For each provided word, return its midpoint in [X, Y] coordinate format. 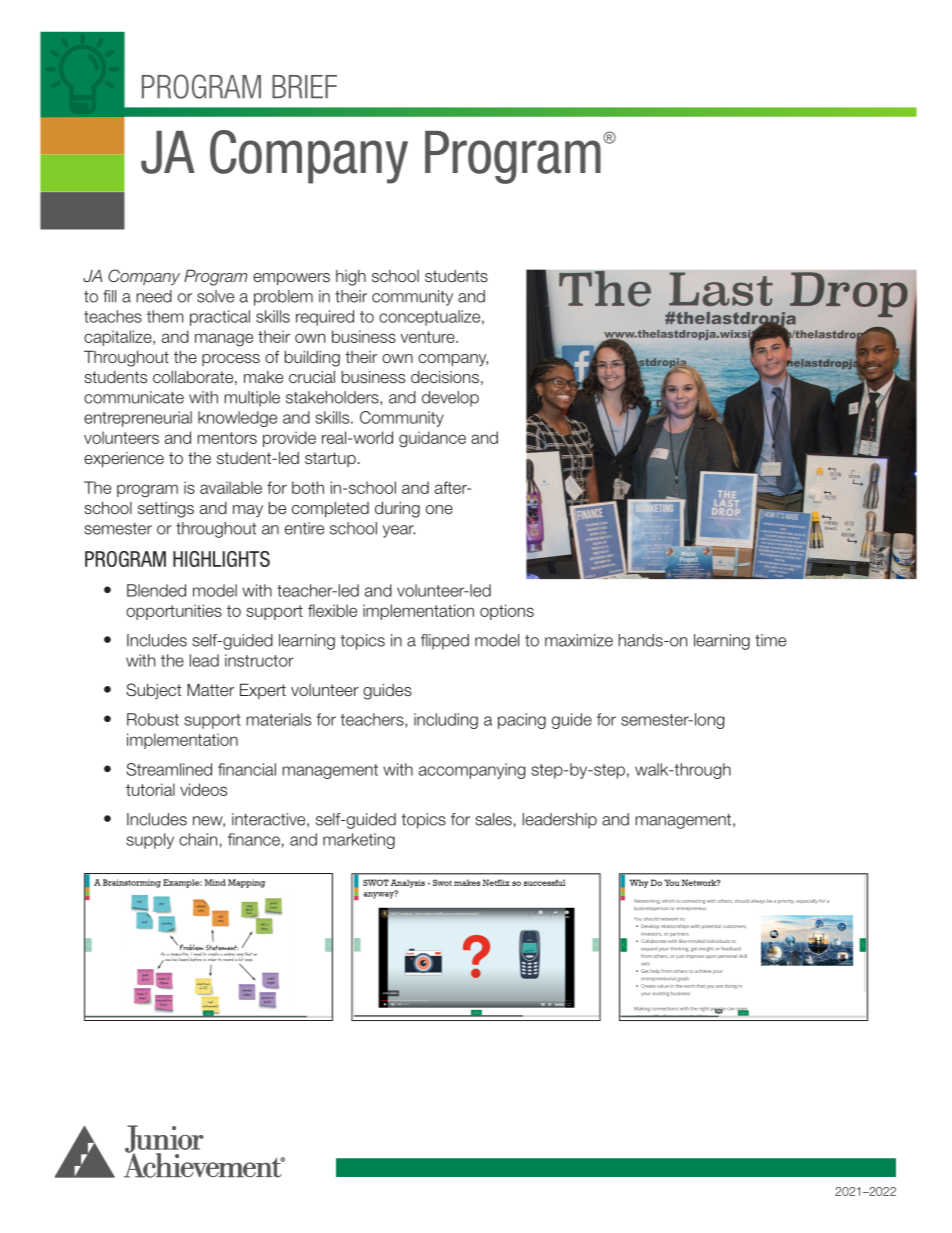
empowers [291, 279]
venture [428, 337]
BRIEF [304, 86]
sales [493, 819]
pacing [522, 721]
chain [198, 839]
